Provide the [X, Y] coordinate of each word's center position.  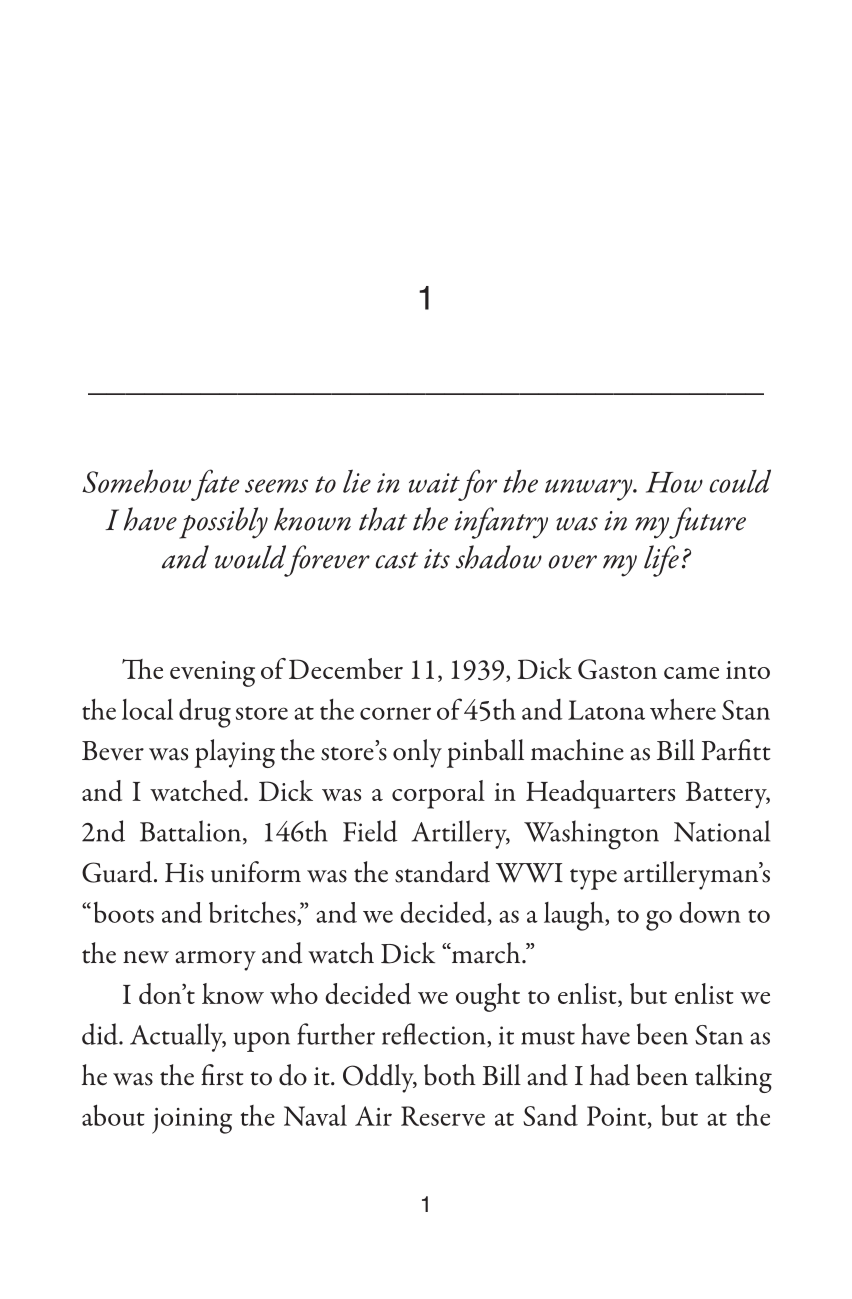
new [146, 957]
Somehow [136, 481]
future [707, 523]
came [691, 673]
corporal [438, 794]
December [346, 668]
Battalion [192, 832]
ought [488, 997]
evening [212, 674]
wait [434, 483]
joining [192, 1120]
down [710, 912]
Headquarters [600, 794]
